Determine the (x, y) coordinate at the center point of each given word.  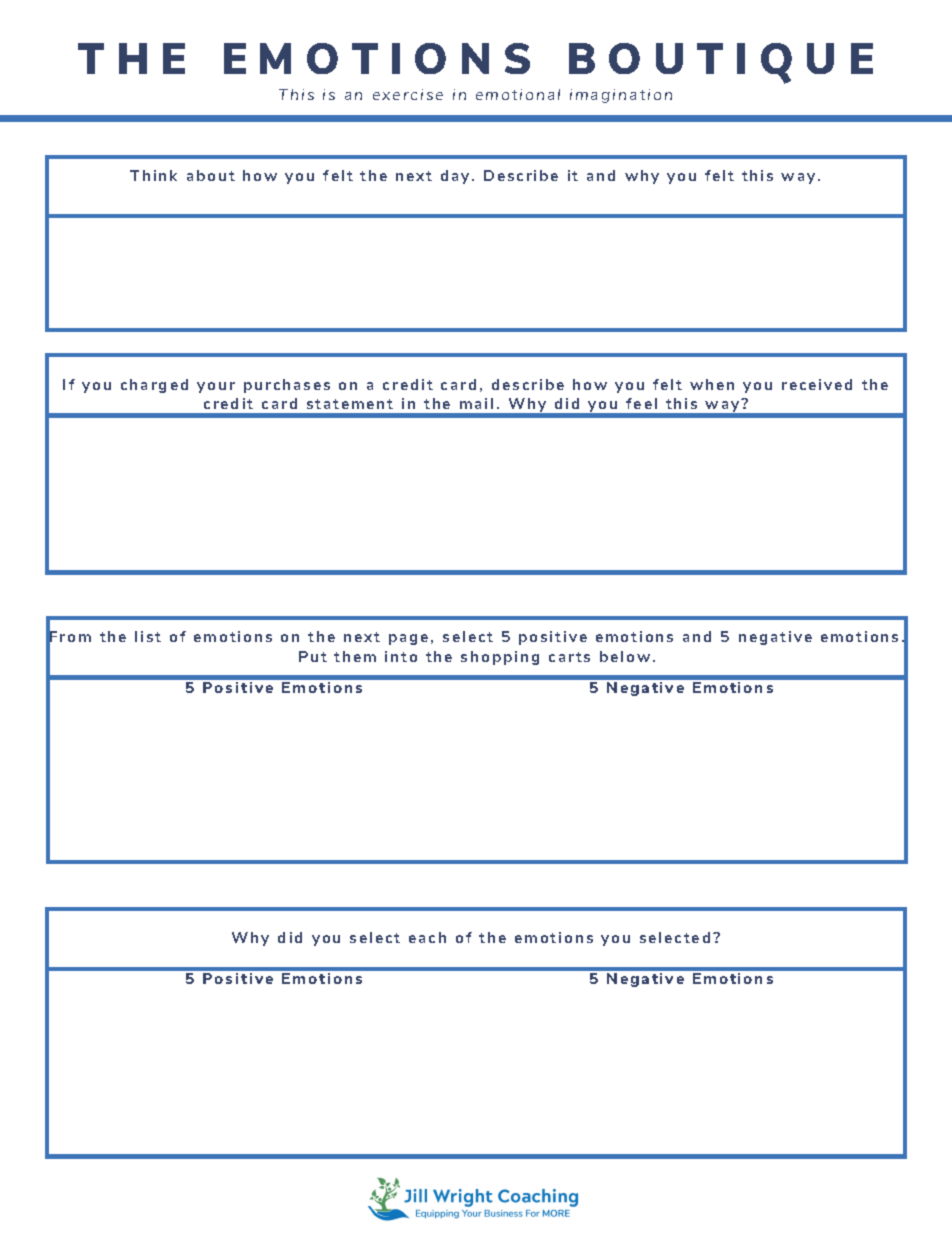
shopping (500, 658)
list (148, 636)
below (625, 656)
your (216, 387)
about (211, 175)
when (712, 384)
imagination (621, 96)
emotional (518, 94)
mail (476, 403)
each (427, 937)
